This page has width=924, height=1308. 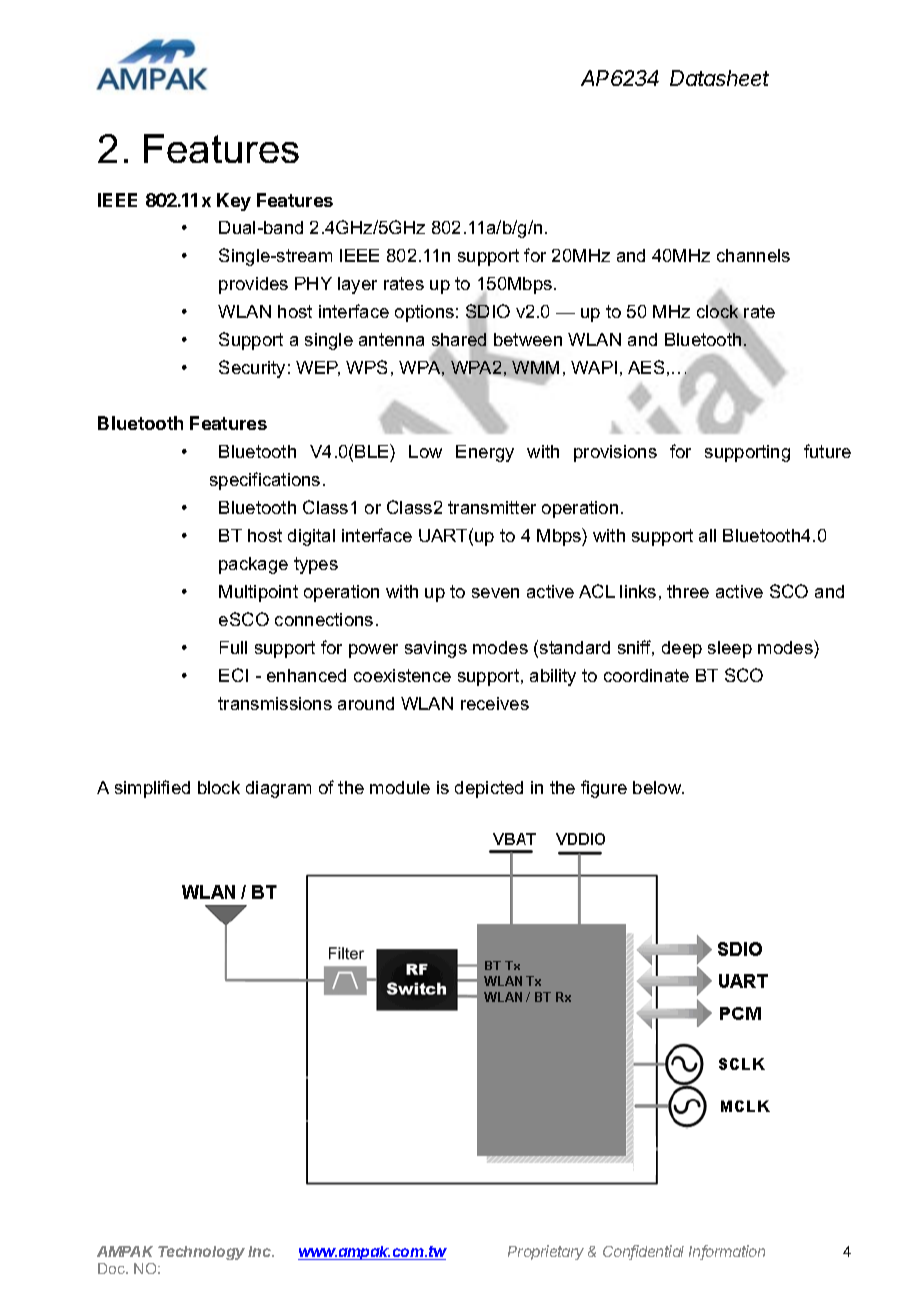 I want to click on sleep, so click(x=730, y=649).
